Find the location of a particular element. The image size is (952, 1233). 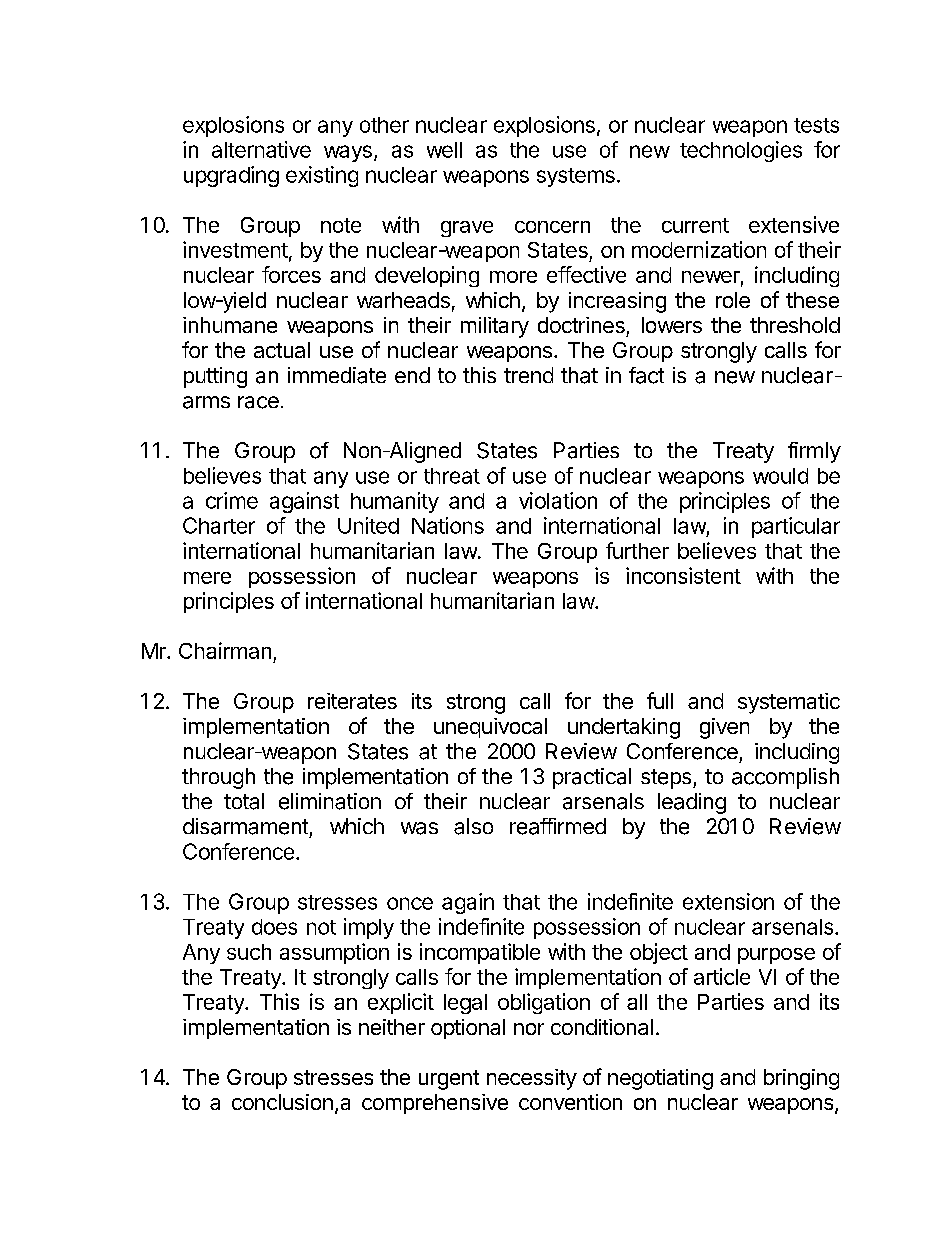

Chairman is located at coordinates (225, 650).
